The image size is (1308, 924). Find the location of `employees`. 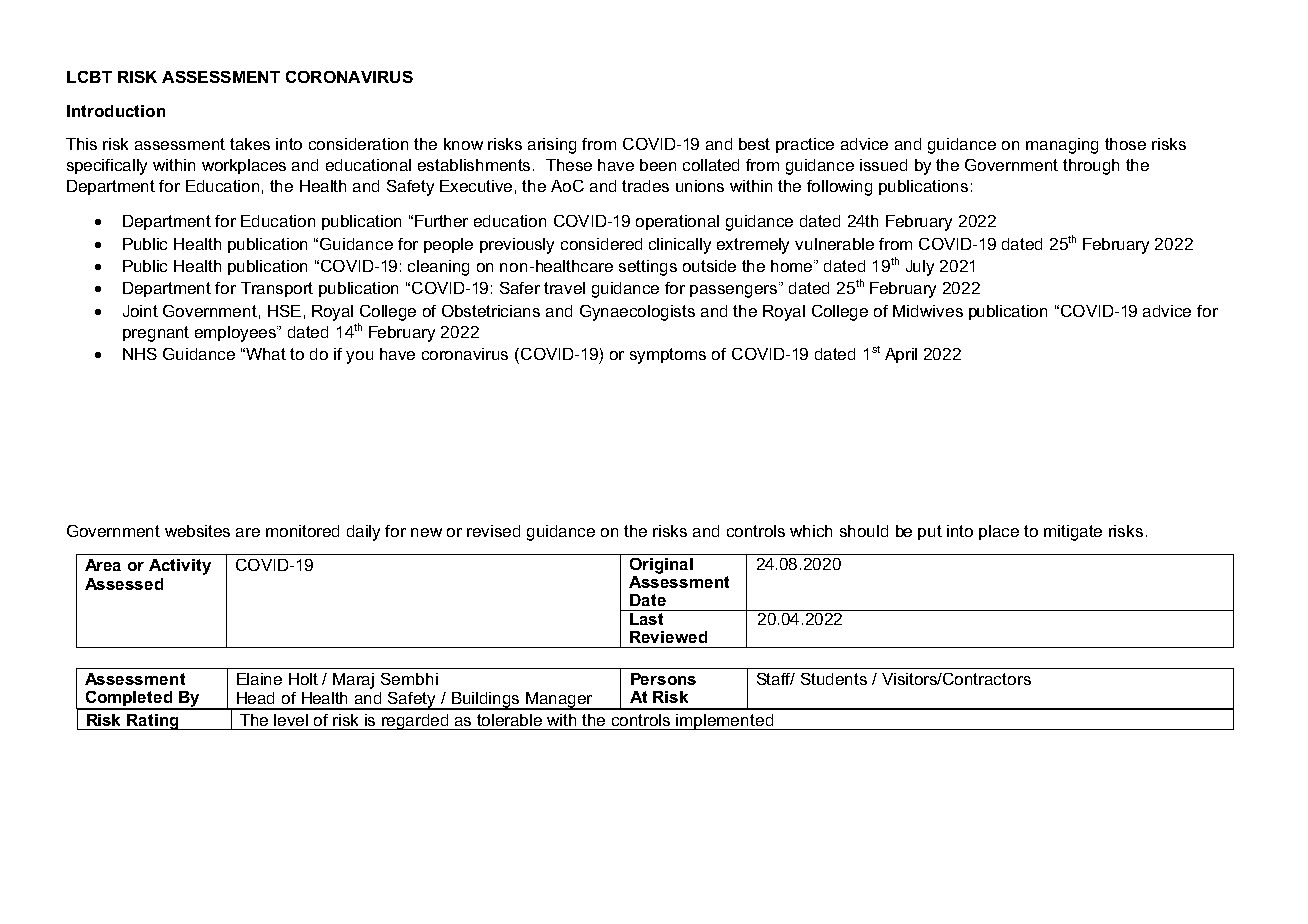

employees is located at coordinates (236, 334).
